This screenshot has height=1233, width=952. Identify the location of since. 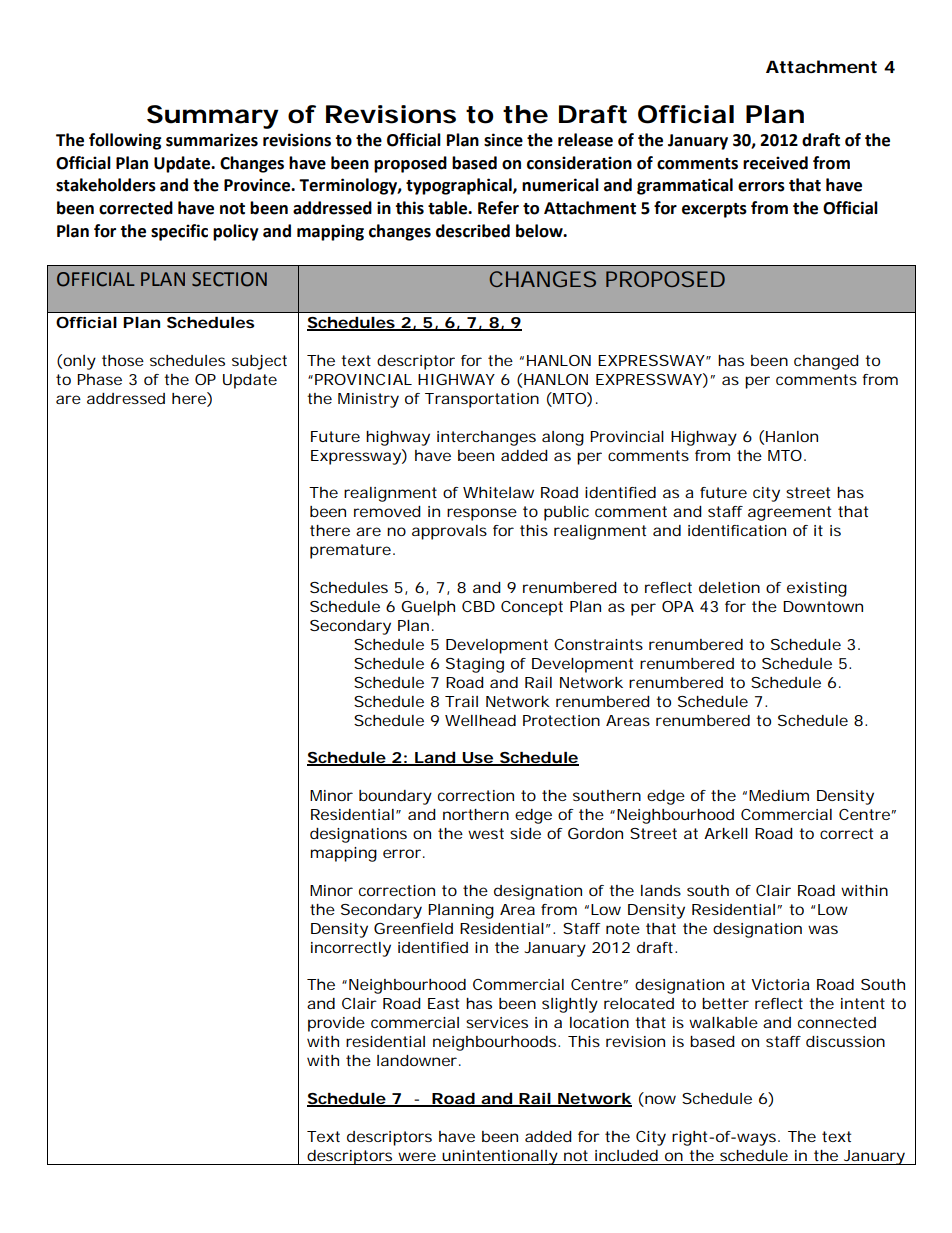
(503, 140).
